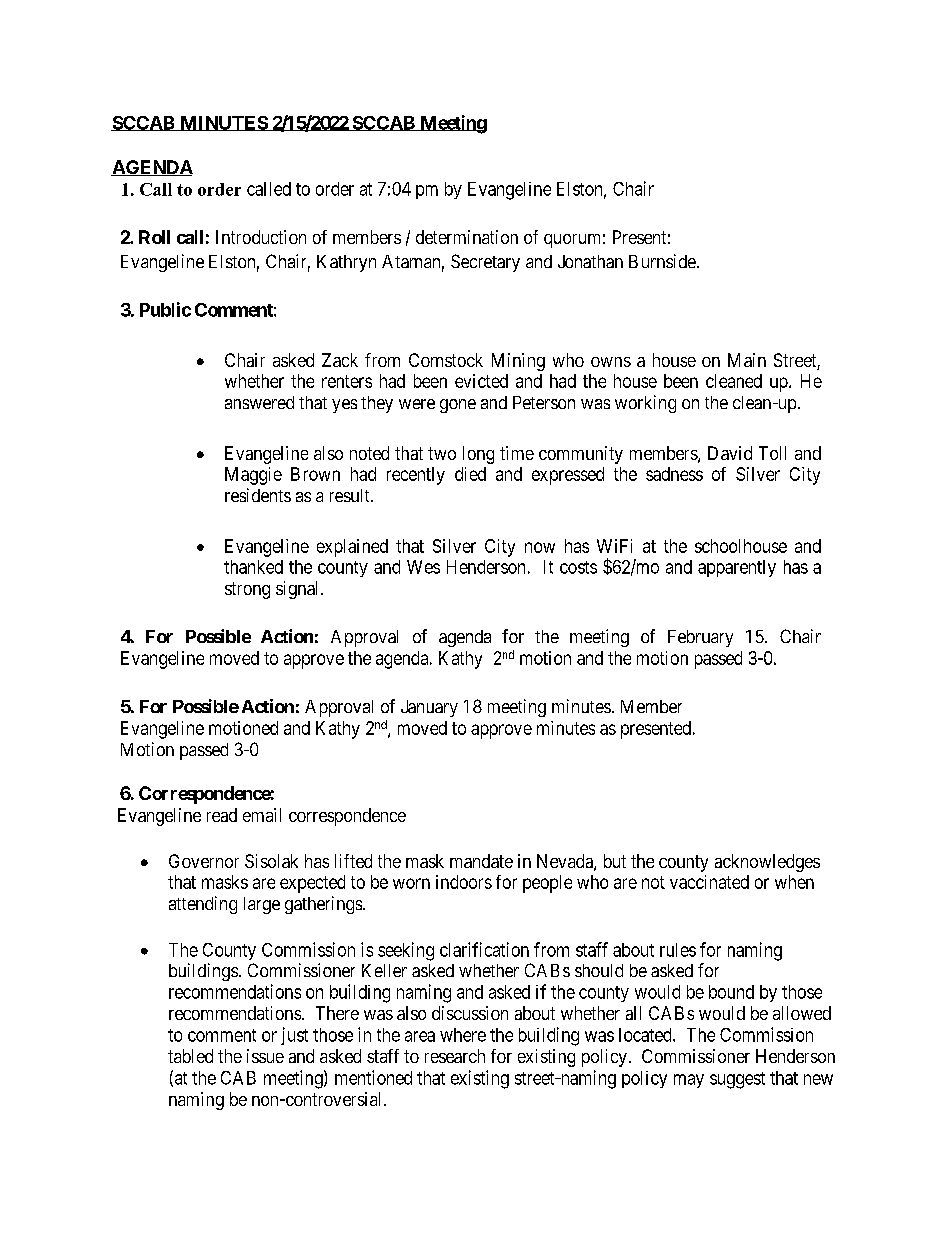  What do you see at coordinates (247, 590) in the screenshot?
I see `strong` at bounding box center [247, 590].
